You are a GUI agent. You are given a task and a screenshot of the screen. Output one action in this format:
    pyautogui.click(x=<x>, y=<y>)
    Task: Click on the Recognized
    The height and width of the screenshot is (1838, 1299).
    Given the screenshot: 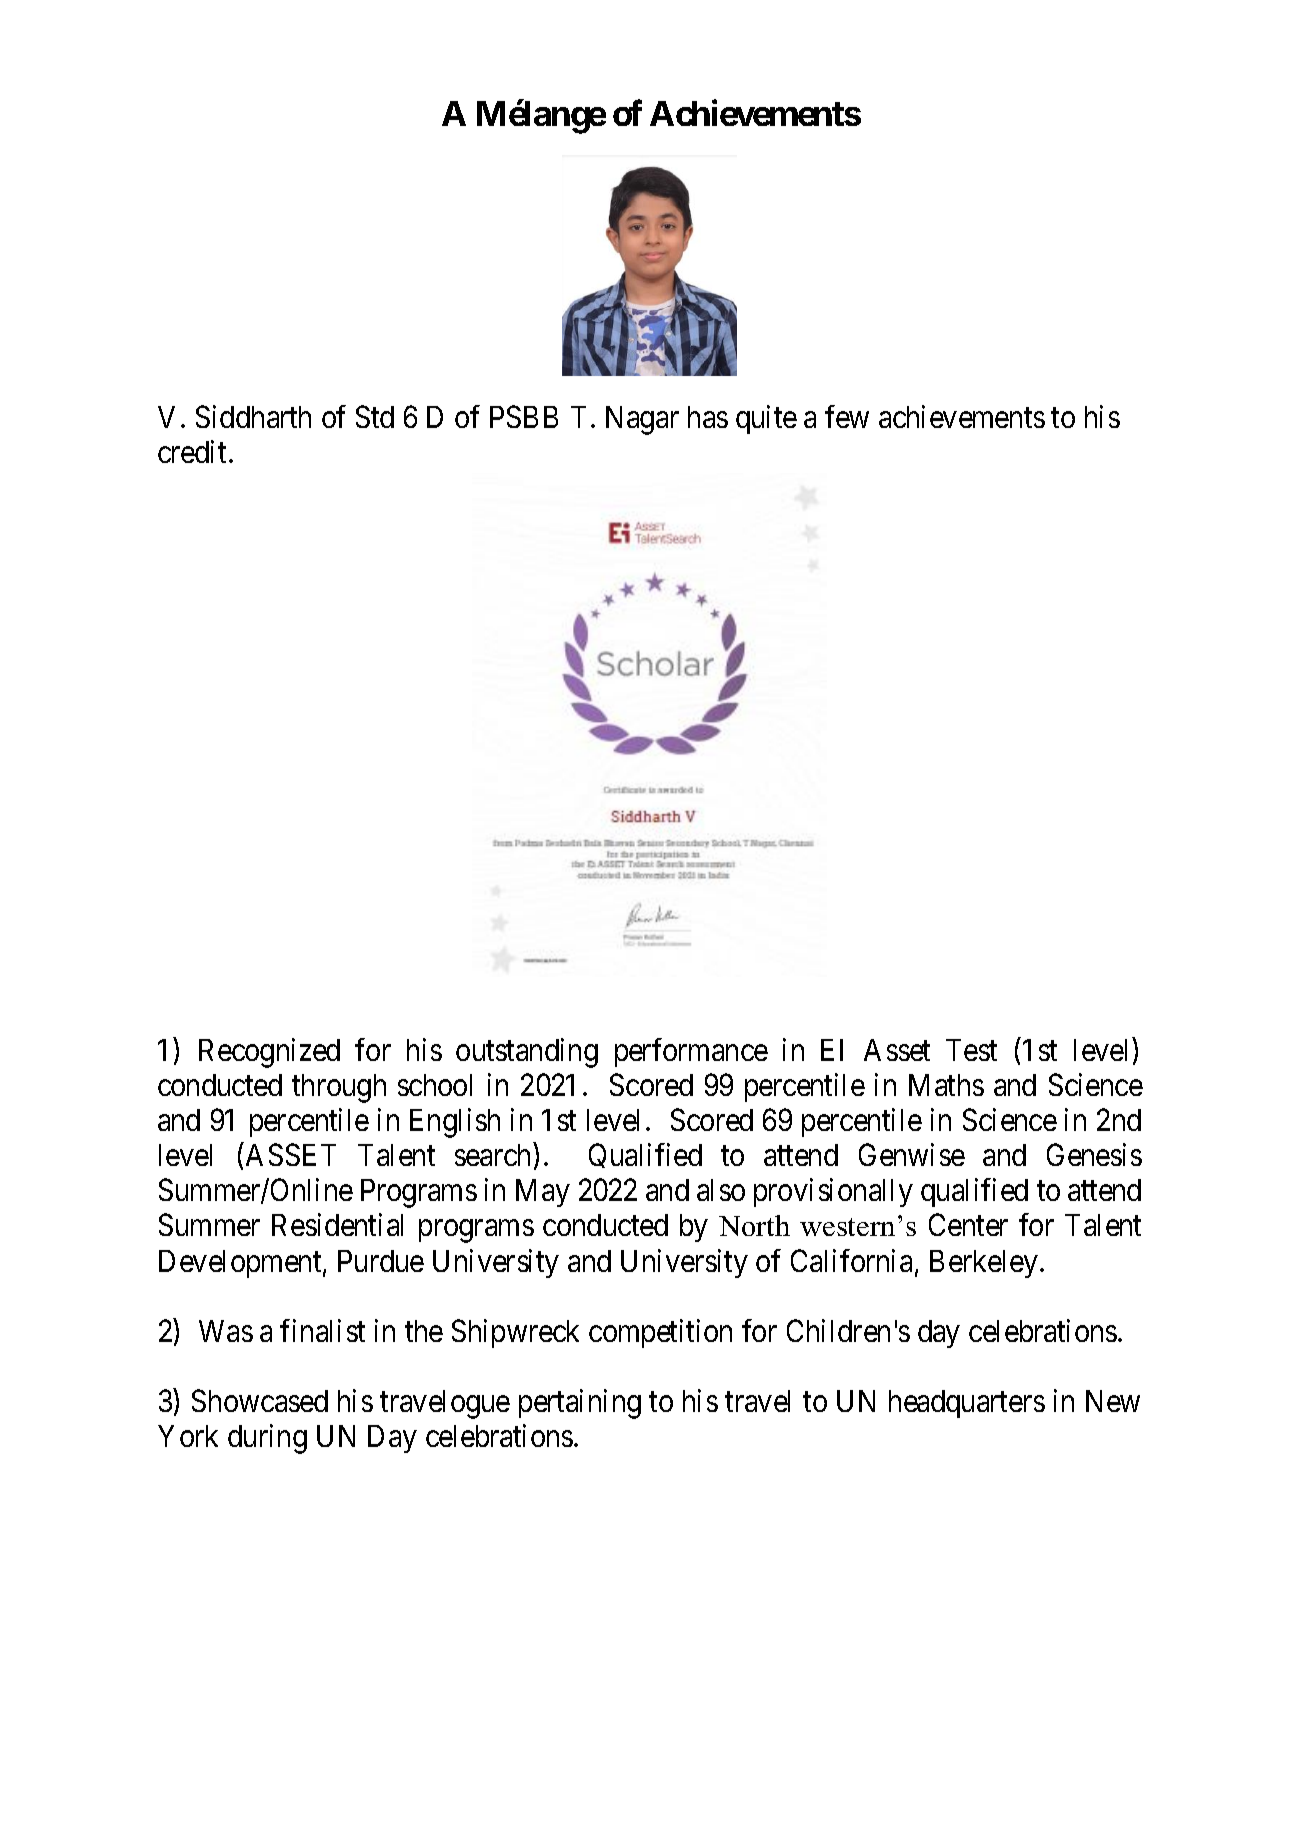 What is the action you would take?
    pyautogui.click(x=269, y=1053)
